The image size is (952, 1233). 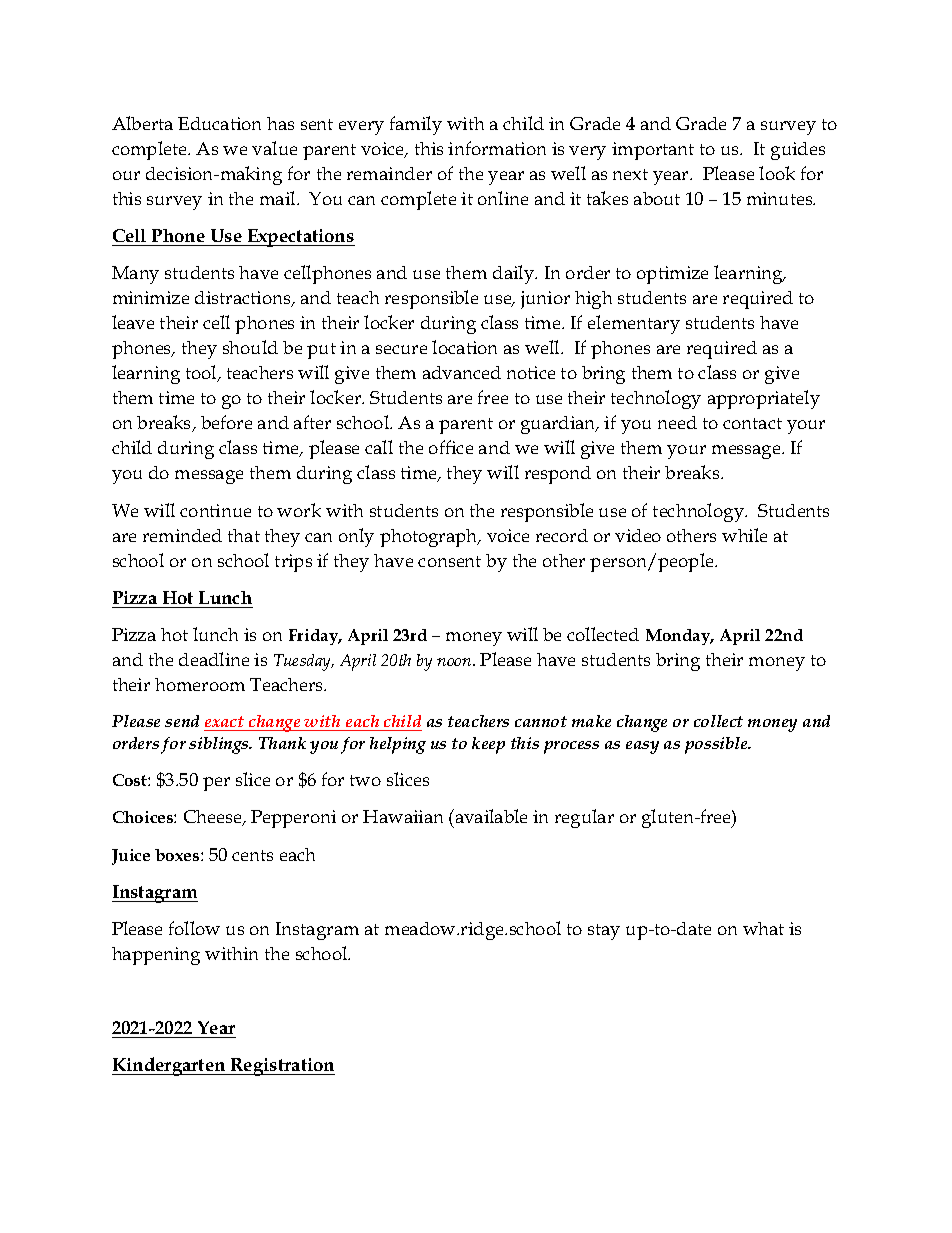 I want to click on before, so click(x=226, y=422).
